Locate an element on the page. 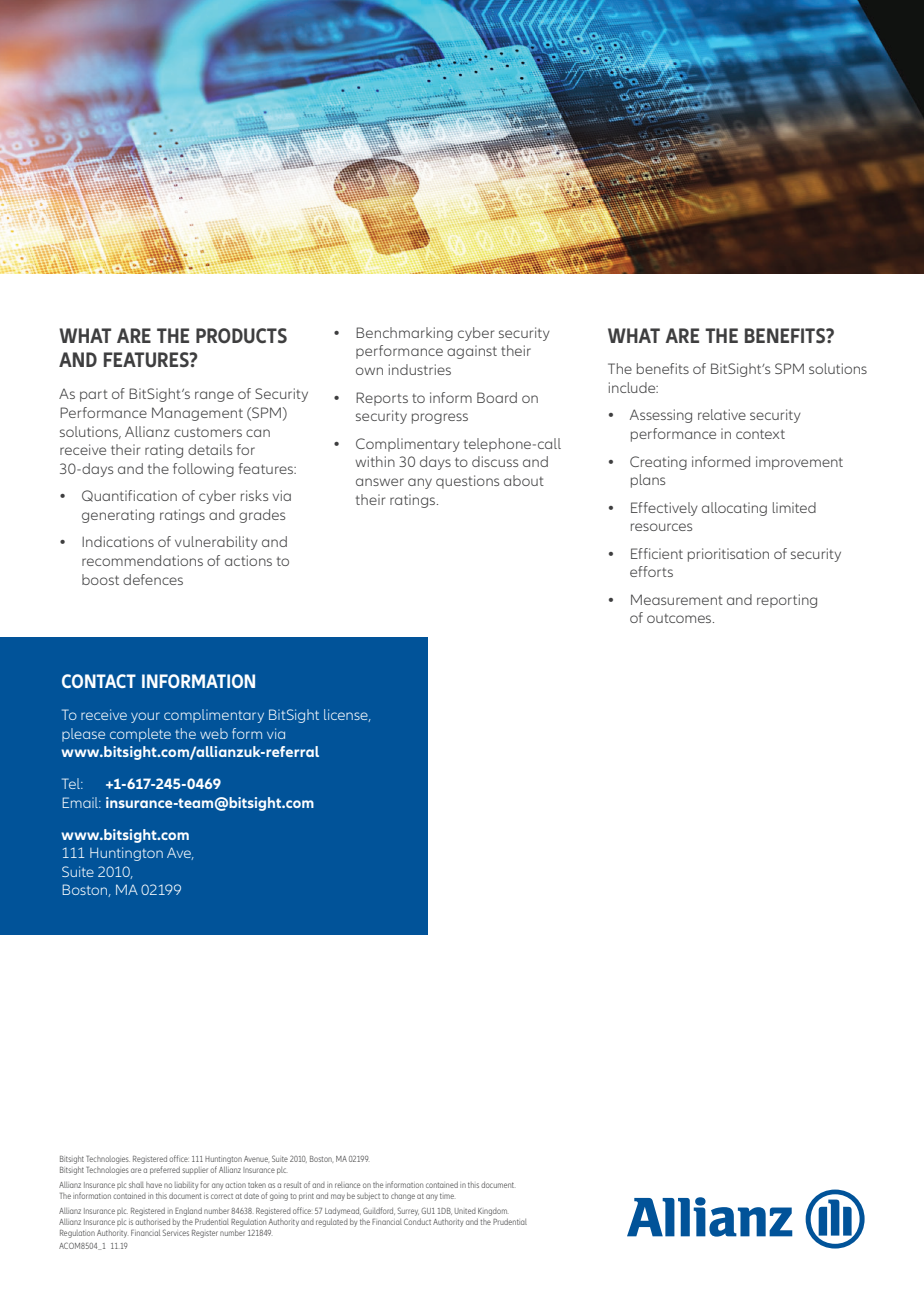  CONTACT is located at coordinates (99, 681).
